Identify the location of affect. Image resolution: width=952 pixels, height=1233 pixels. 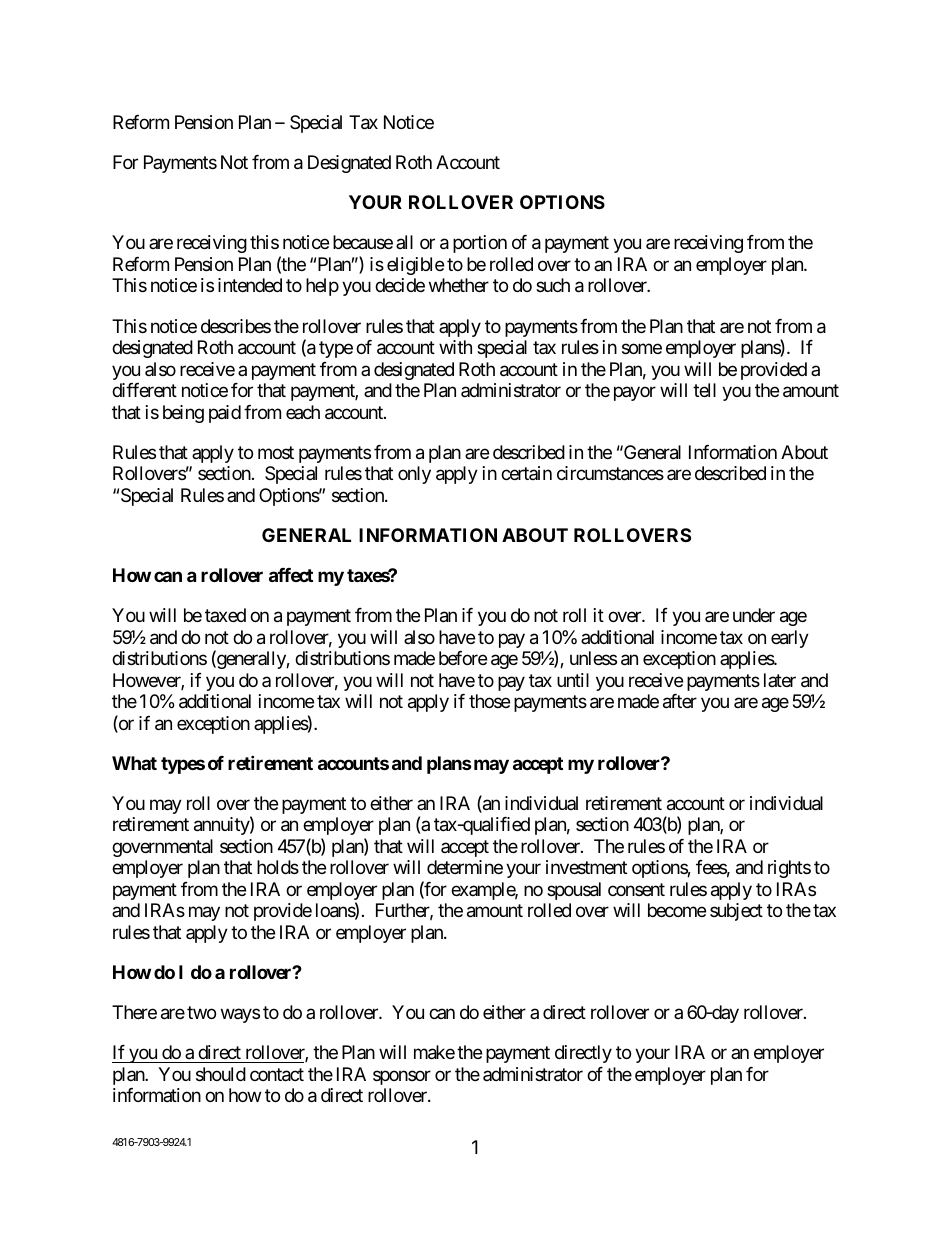
(291, 575).
